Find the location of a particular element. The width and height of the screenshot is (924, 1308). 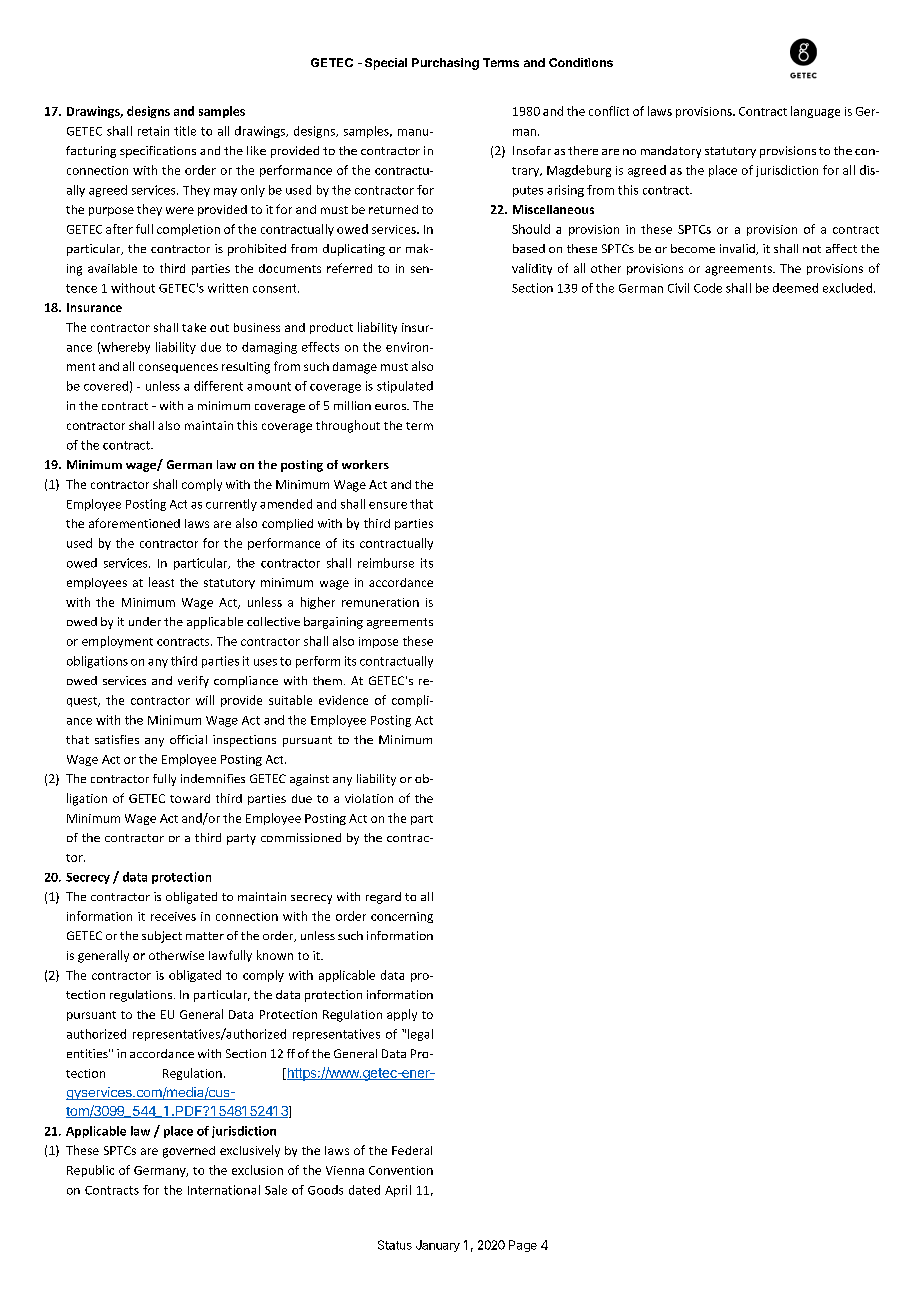

title is located at coordinates (185, 131).
